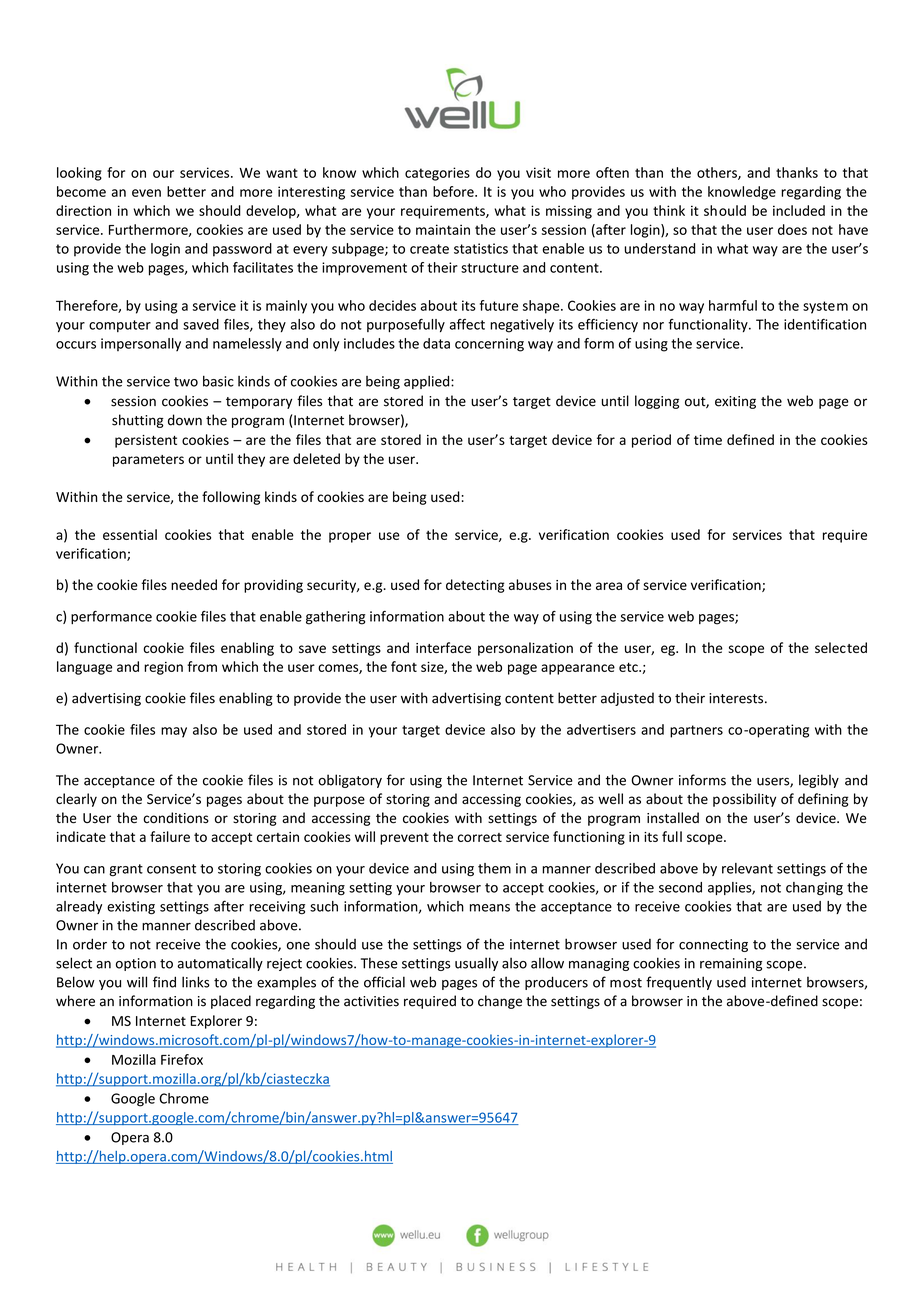 The height and width of the screenshot is (1308, 924). What do you see at coordinates (186, 382) in the screenshot?
I see `two` at bounding box center [186, 382].
